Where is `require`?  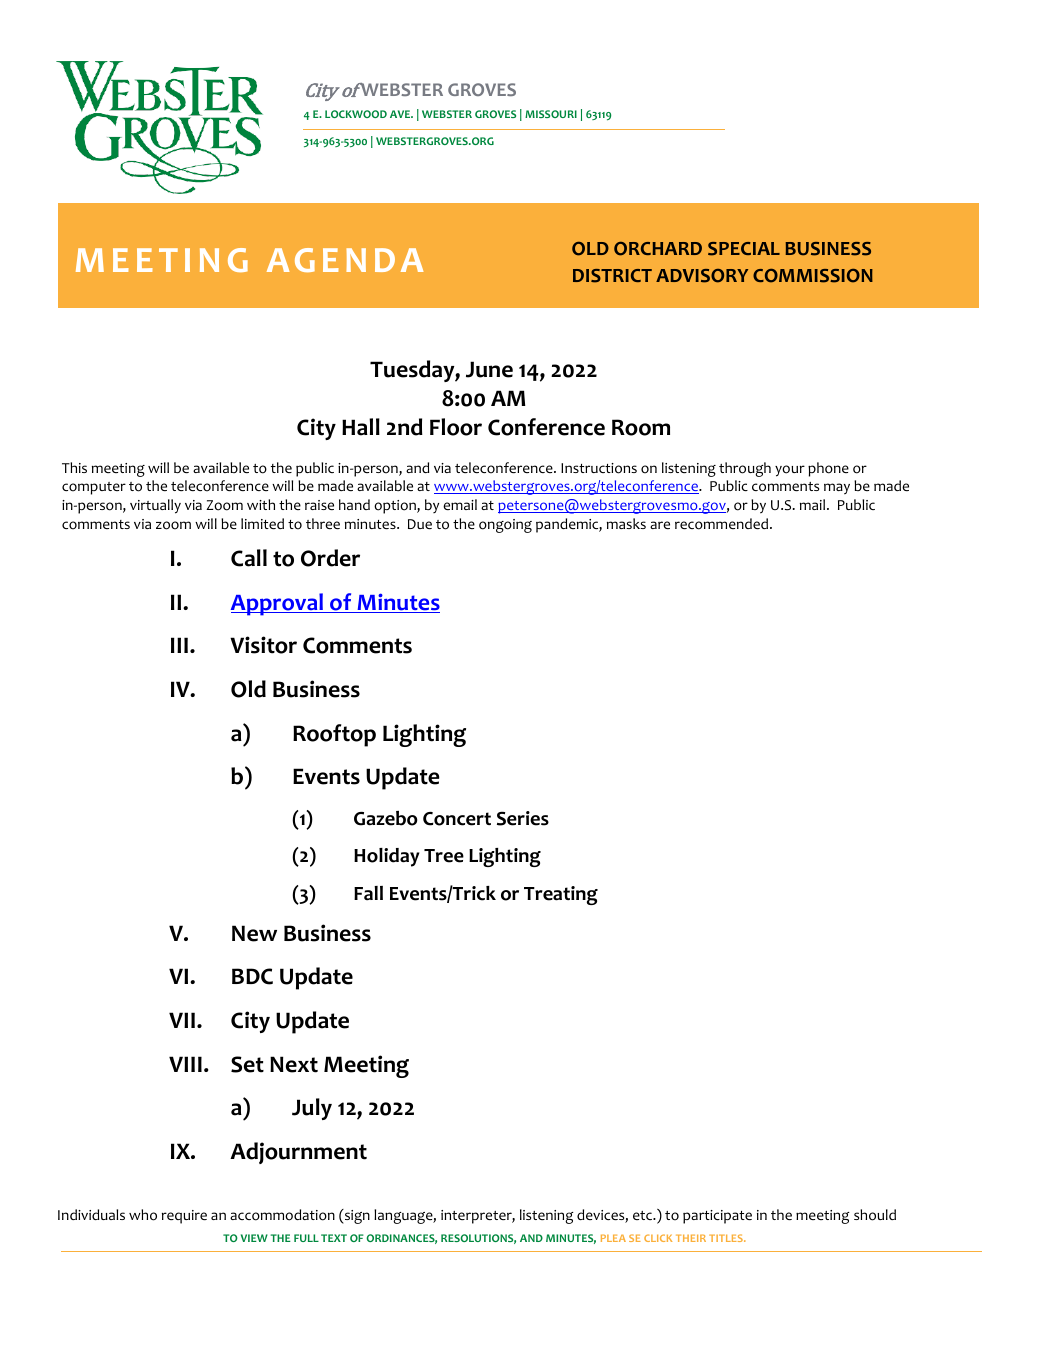 require is located at coordinates (184, 1217).
